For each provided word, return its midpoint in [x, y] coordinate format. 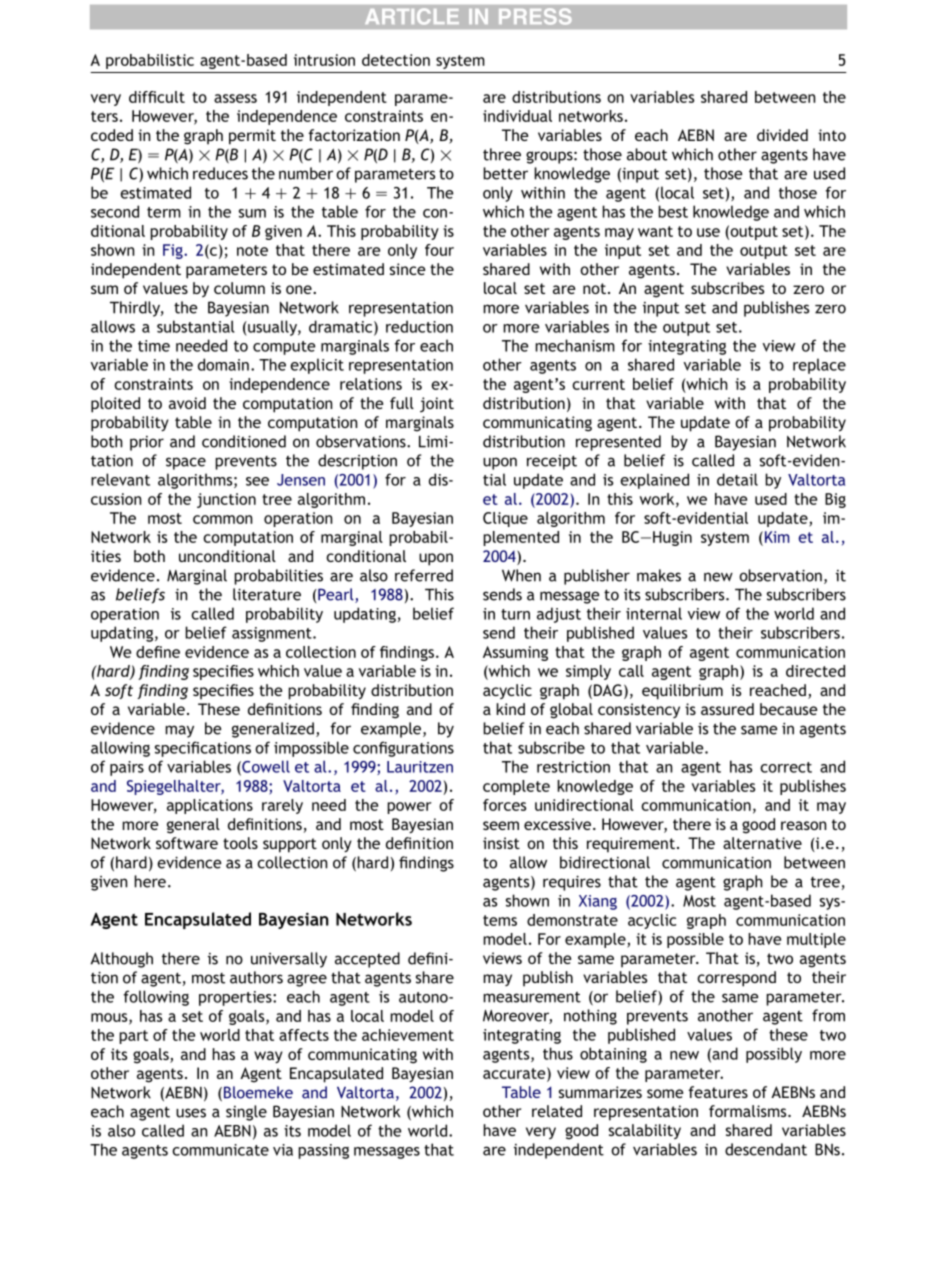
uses [191, 1113]
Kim [776, 537]
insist [501, 843]
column [239, 288]
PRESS [535, 16]
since [407, 269]
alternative [762, 843]
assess [235, 98]
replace [819, 366]
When [521, 575]
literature [267, 594]
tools [240, 843]
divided [782, 135]
